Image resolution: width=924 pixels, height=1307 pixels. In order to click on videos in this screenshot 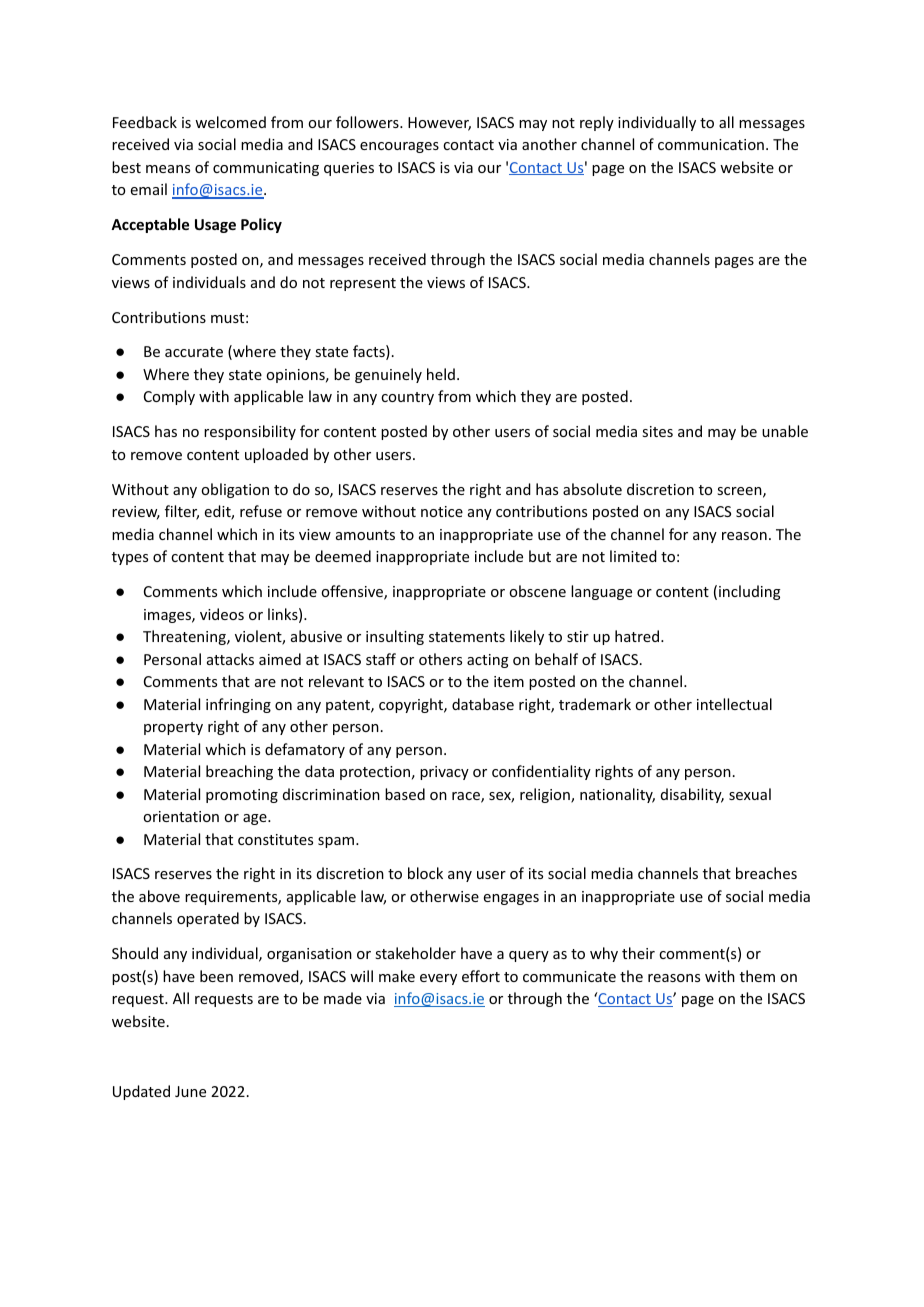, I will do `click(222, 614)`.
